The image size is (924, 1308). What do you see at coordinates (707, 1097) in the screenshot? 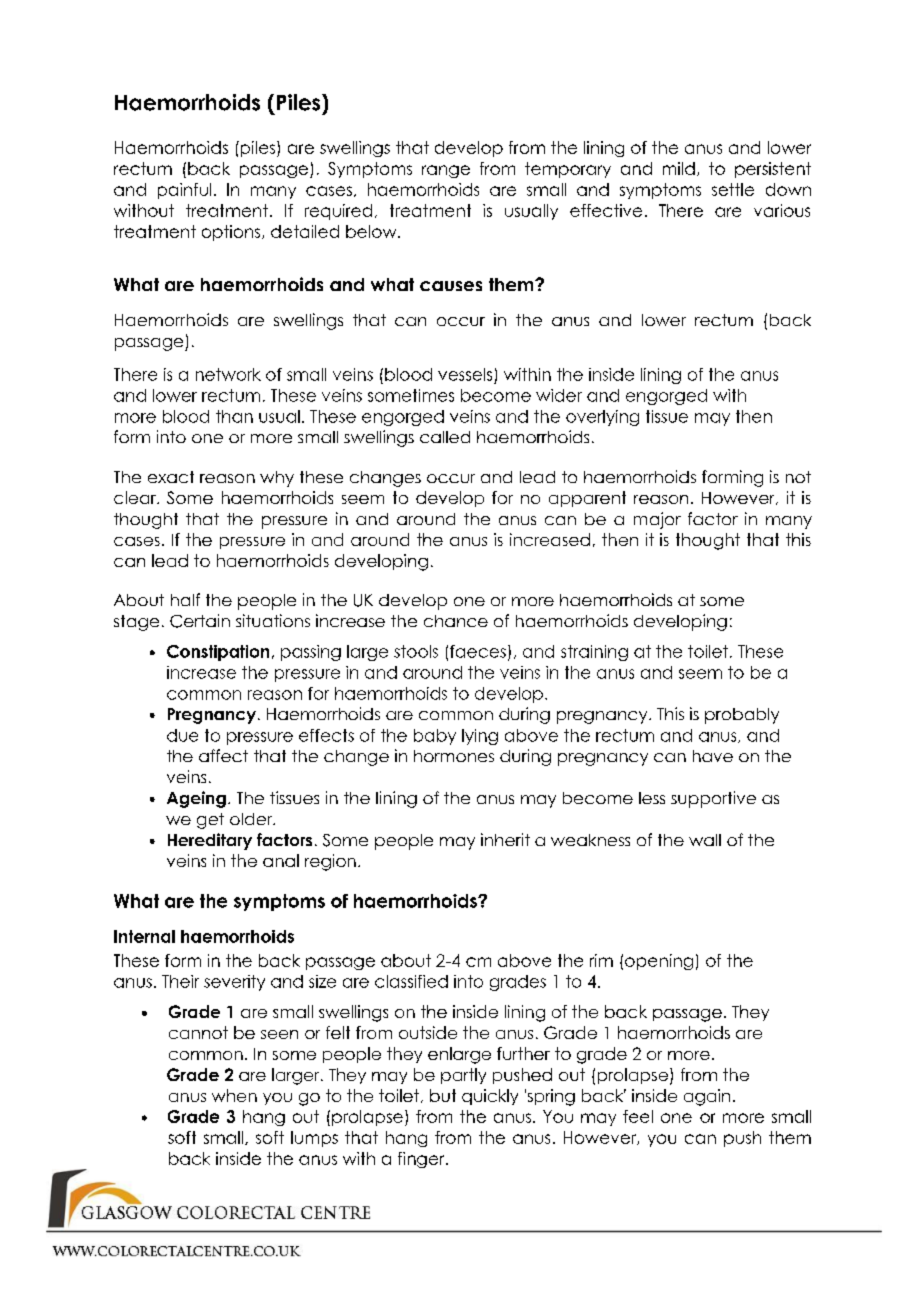
I see `again` at bounding box center [707, 1097].
